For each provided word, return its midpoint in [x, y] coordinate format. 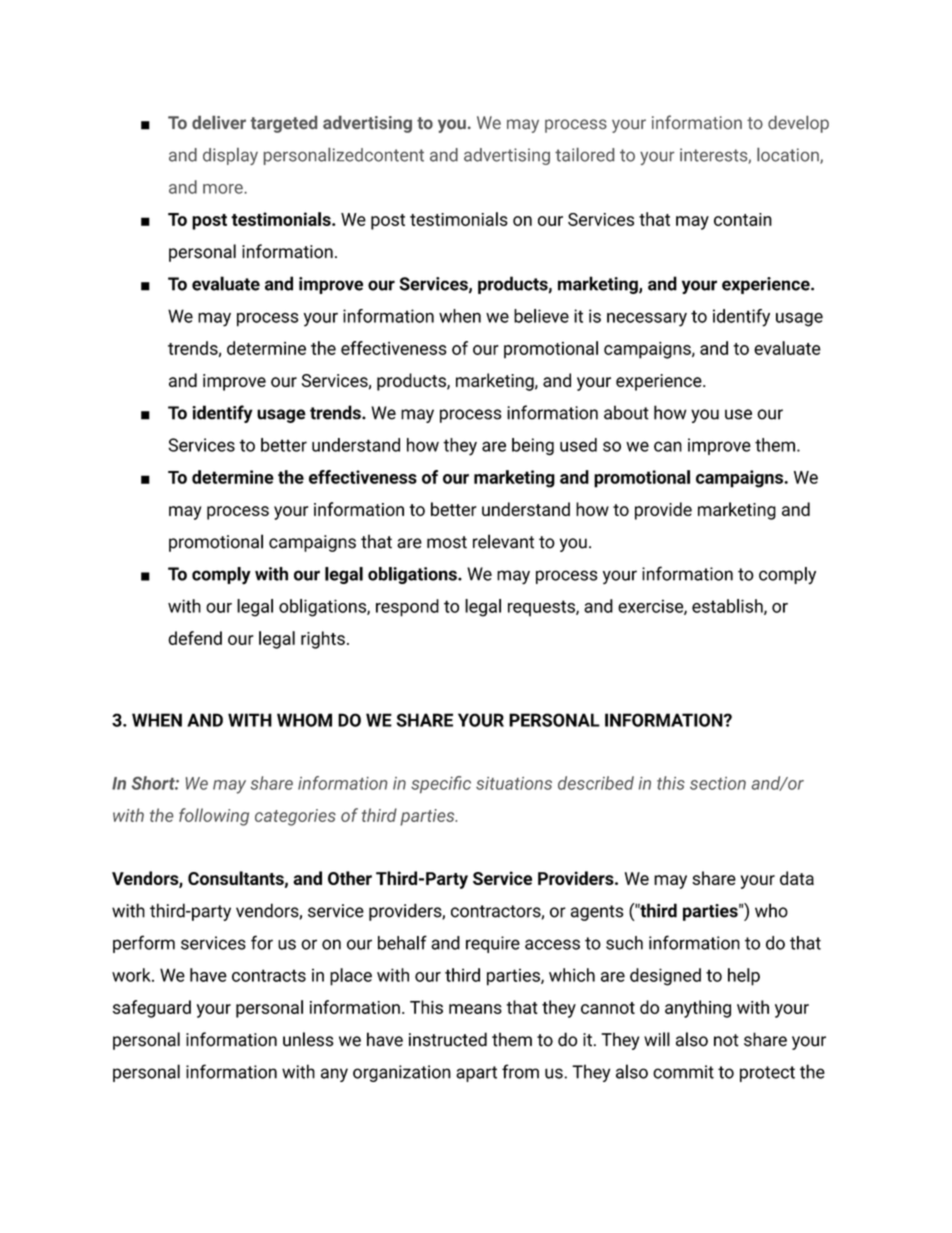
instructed [448, 1039]
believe [541, 316]
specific [441, 784]
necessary [647, 319]
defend [195, 638]
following [214, 817]
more [224, 189]
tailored [584, 155]
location [789, 156]
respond [407, 608]
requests [542, 608]
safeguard [152, 1009]
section [718, 783]
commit [683, 1072]
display [230, 156]
